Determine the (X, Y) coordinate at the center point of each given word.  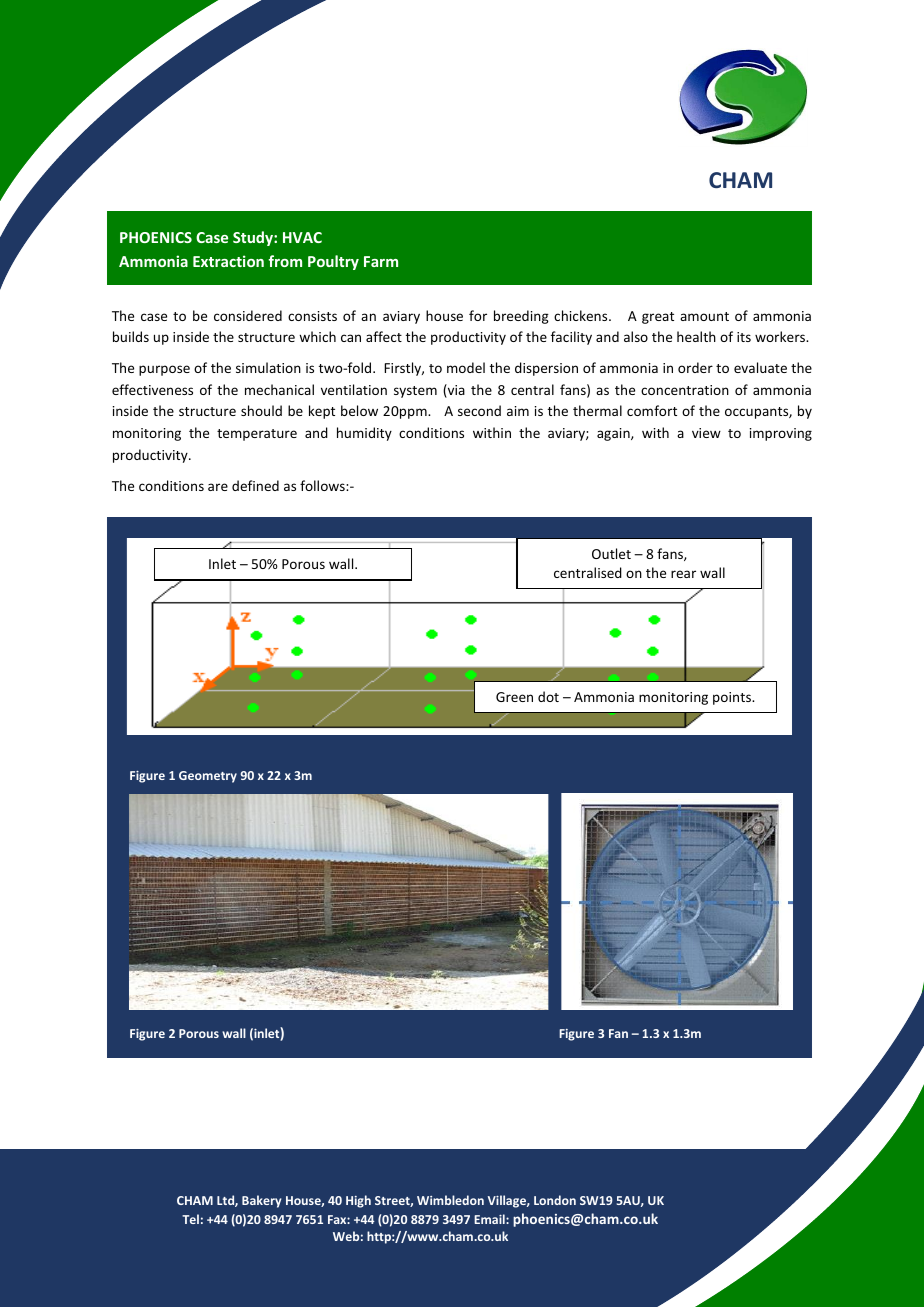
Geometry (208, 777)
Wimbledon (450, 1200)
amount (704, 316)
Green (514, 697)
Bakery (262, 1201)
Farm (381, 261)
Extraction (228, 261)
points (733, 698)
